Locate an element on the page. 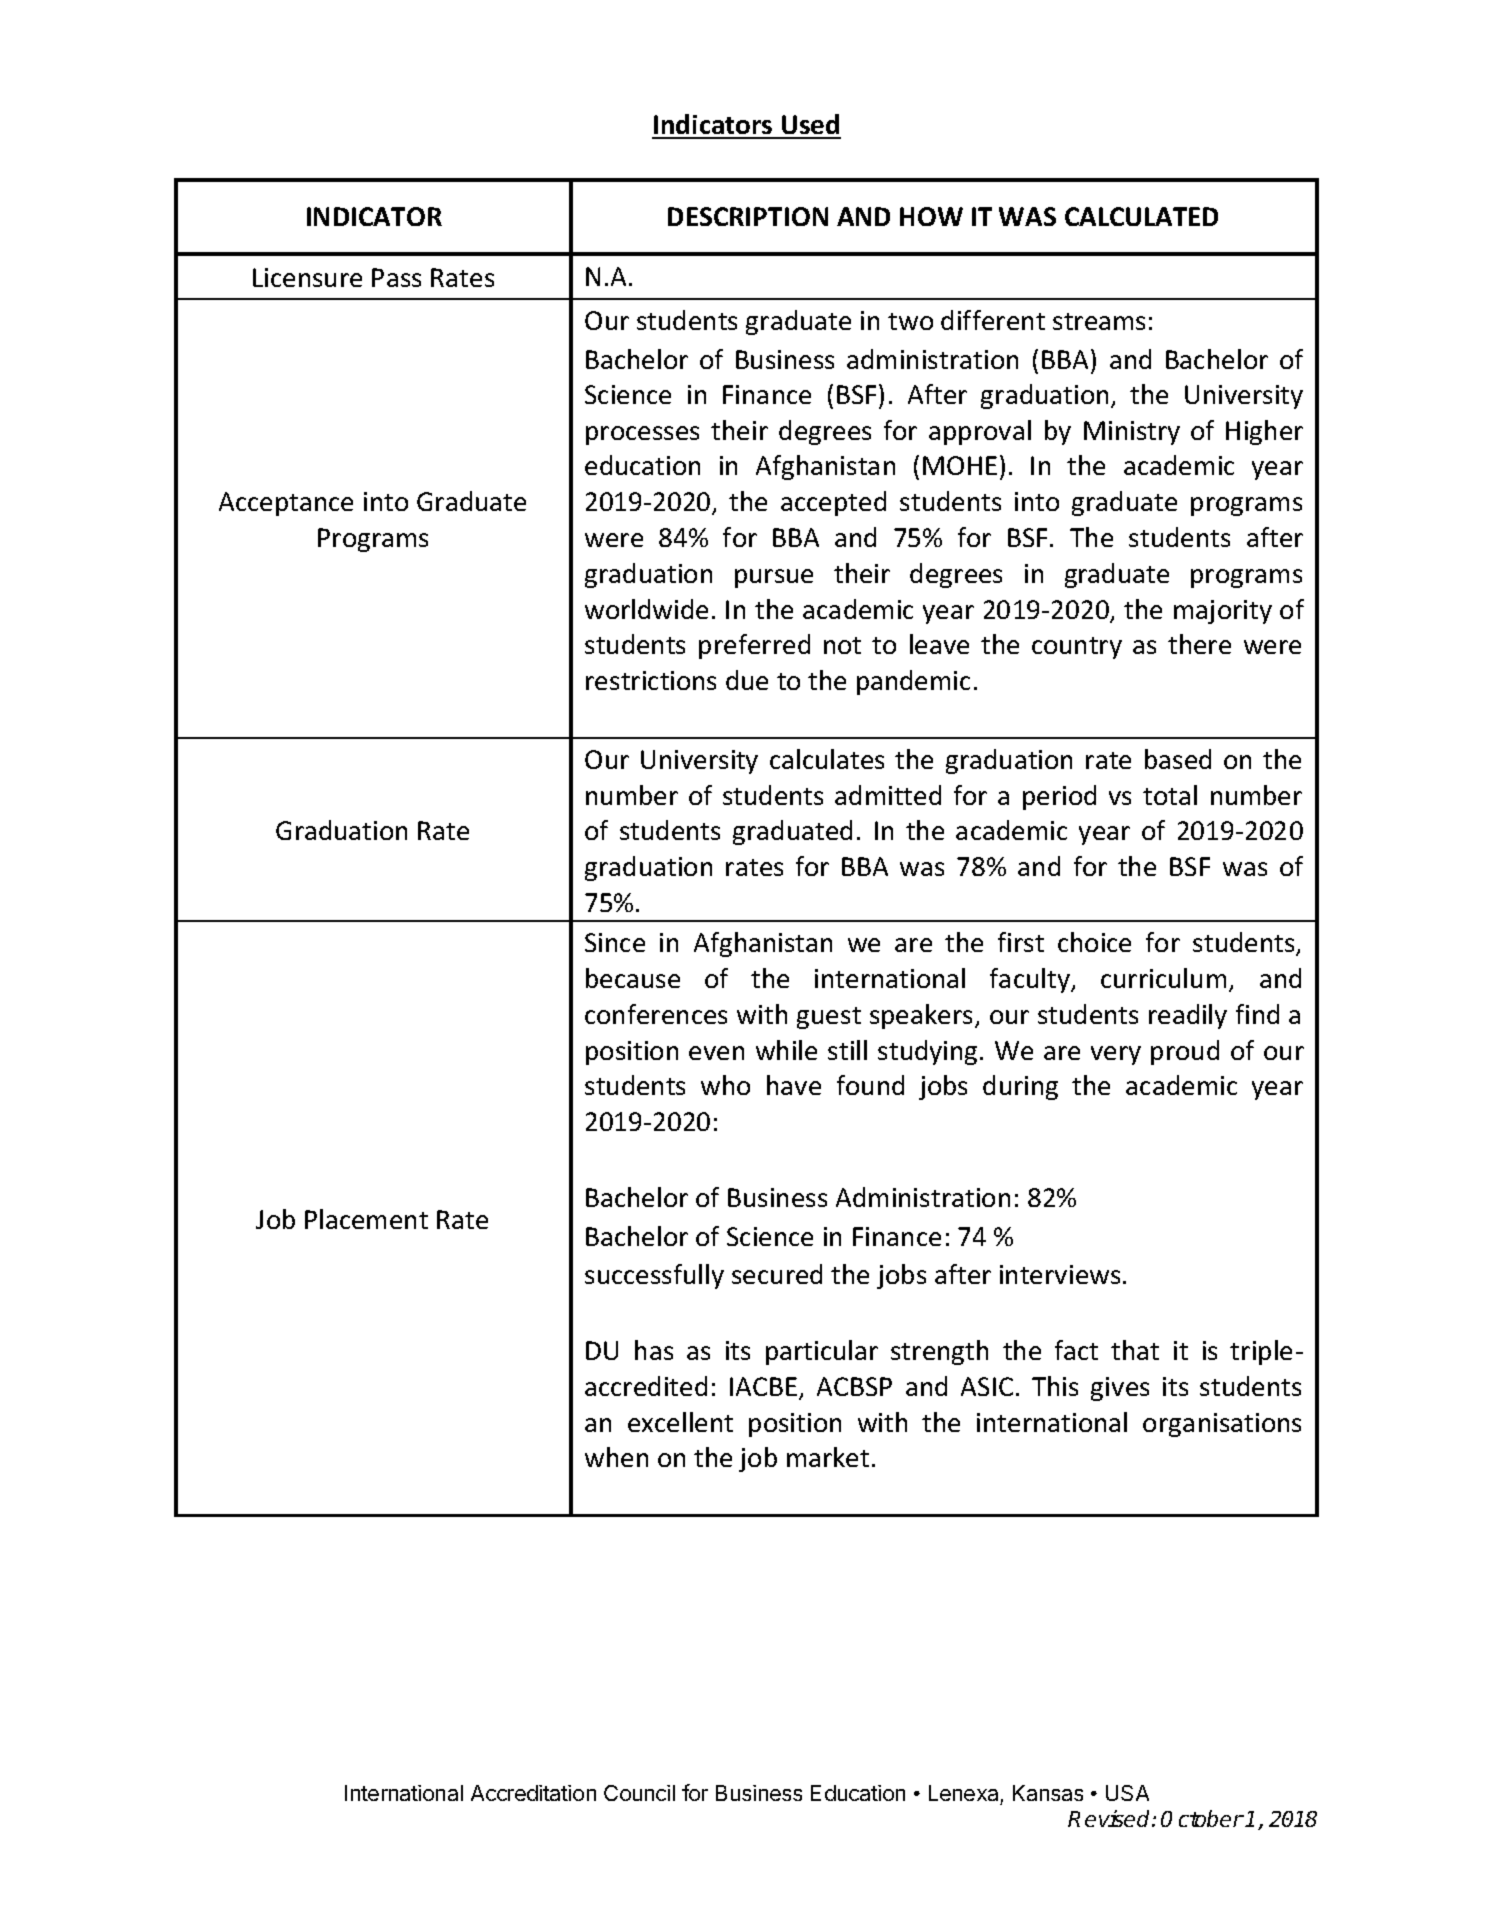 Image resolution: width=1493 pixels, height=1932 pixels. DESCRIPTION is located at coordinates (748, 216).
